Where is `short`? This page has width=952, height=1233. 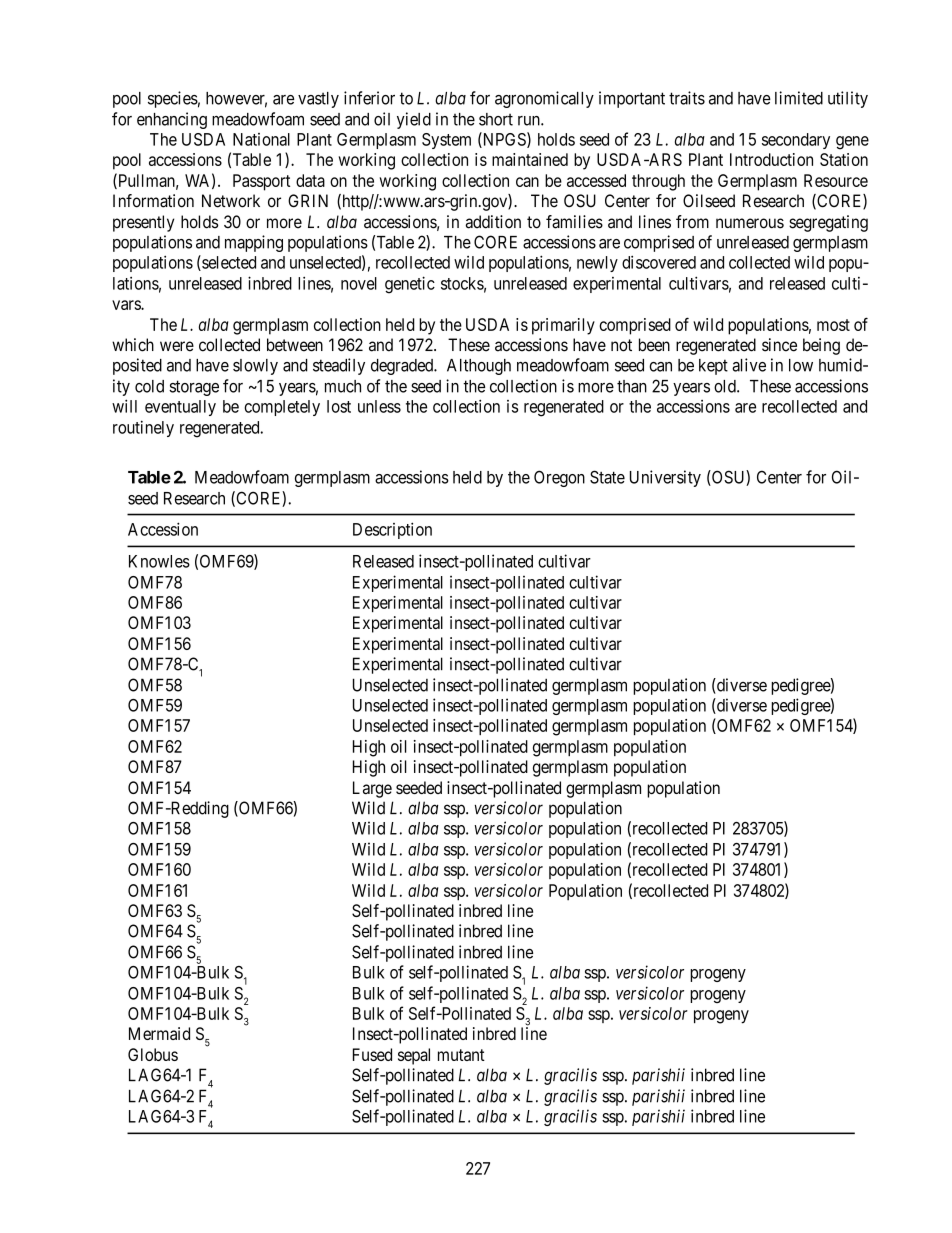
short is located at coordinates (496, 119).
